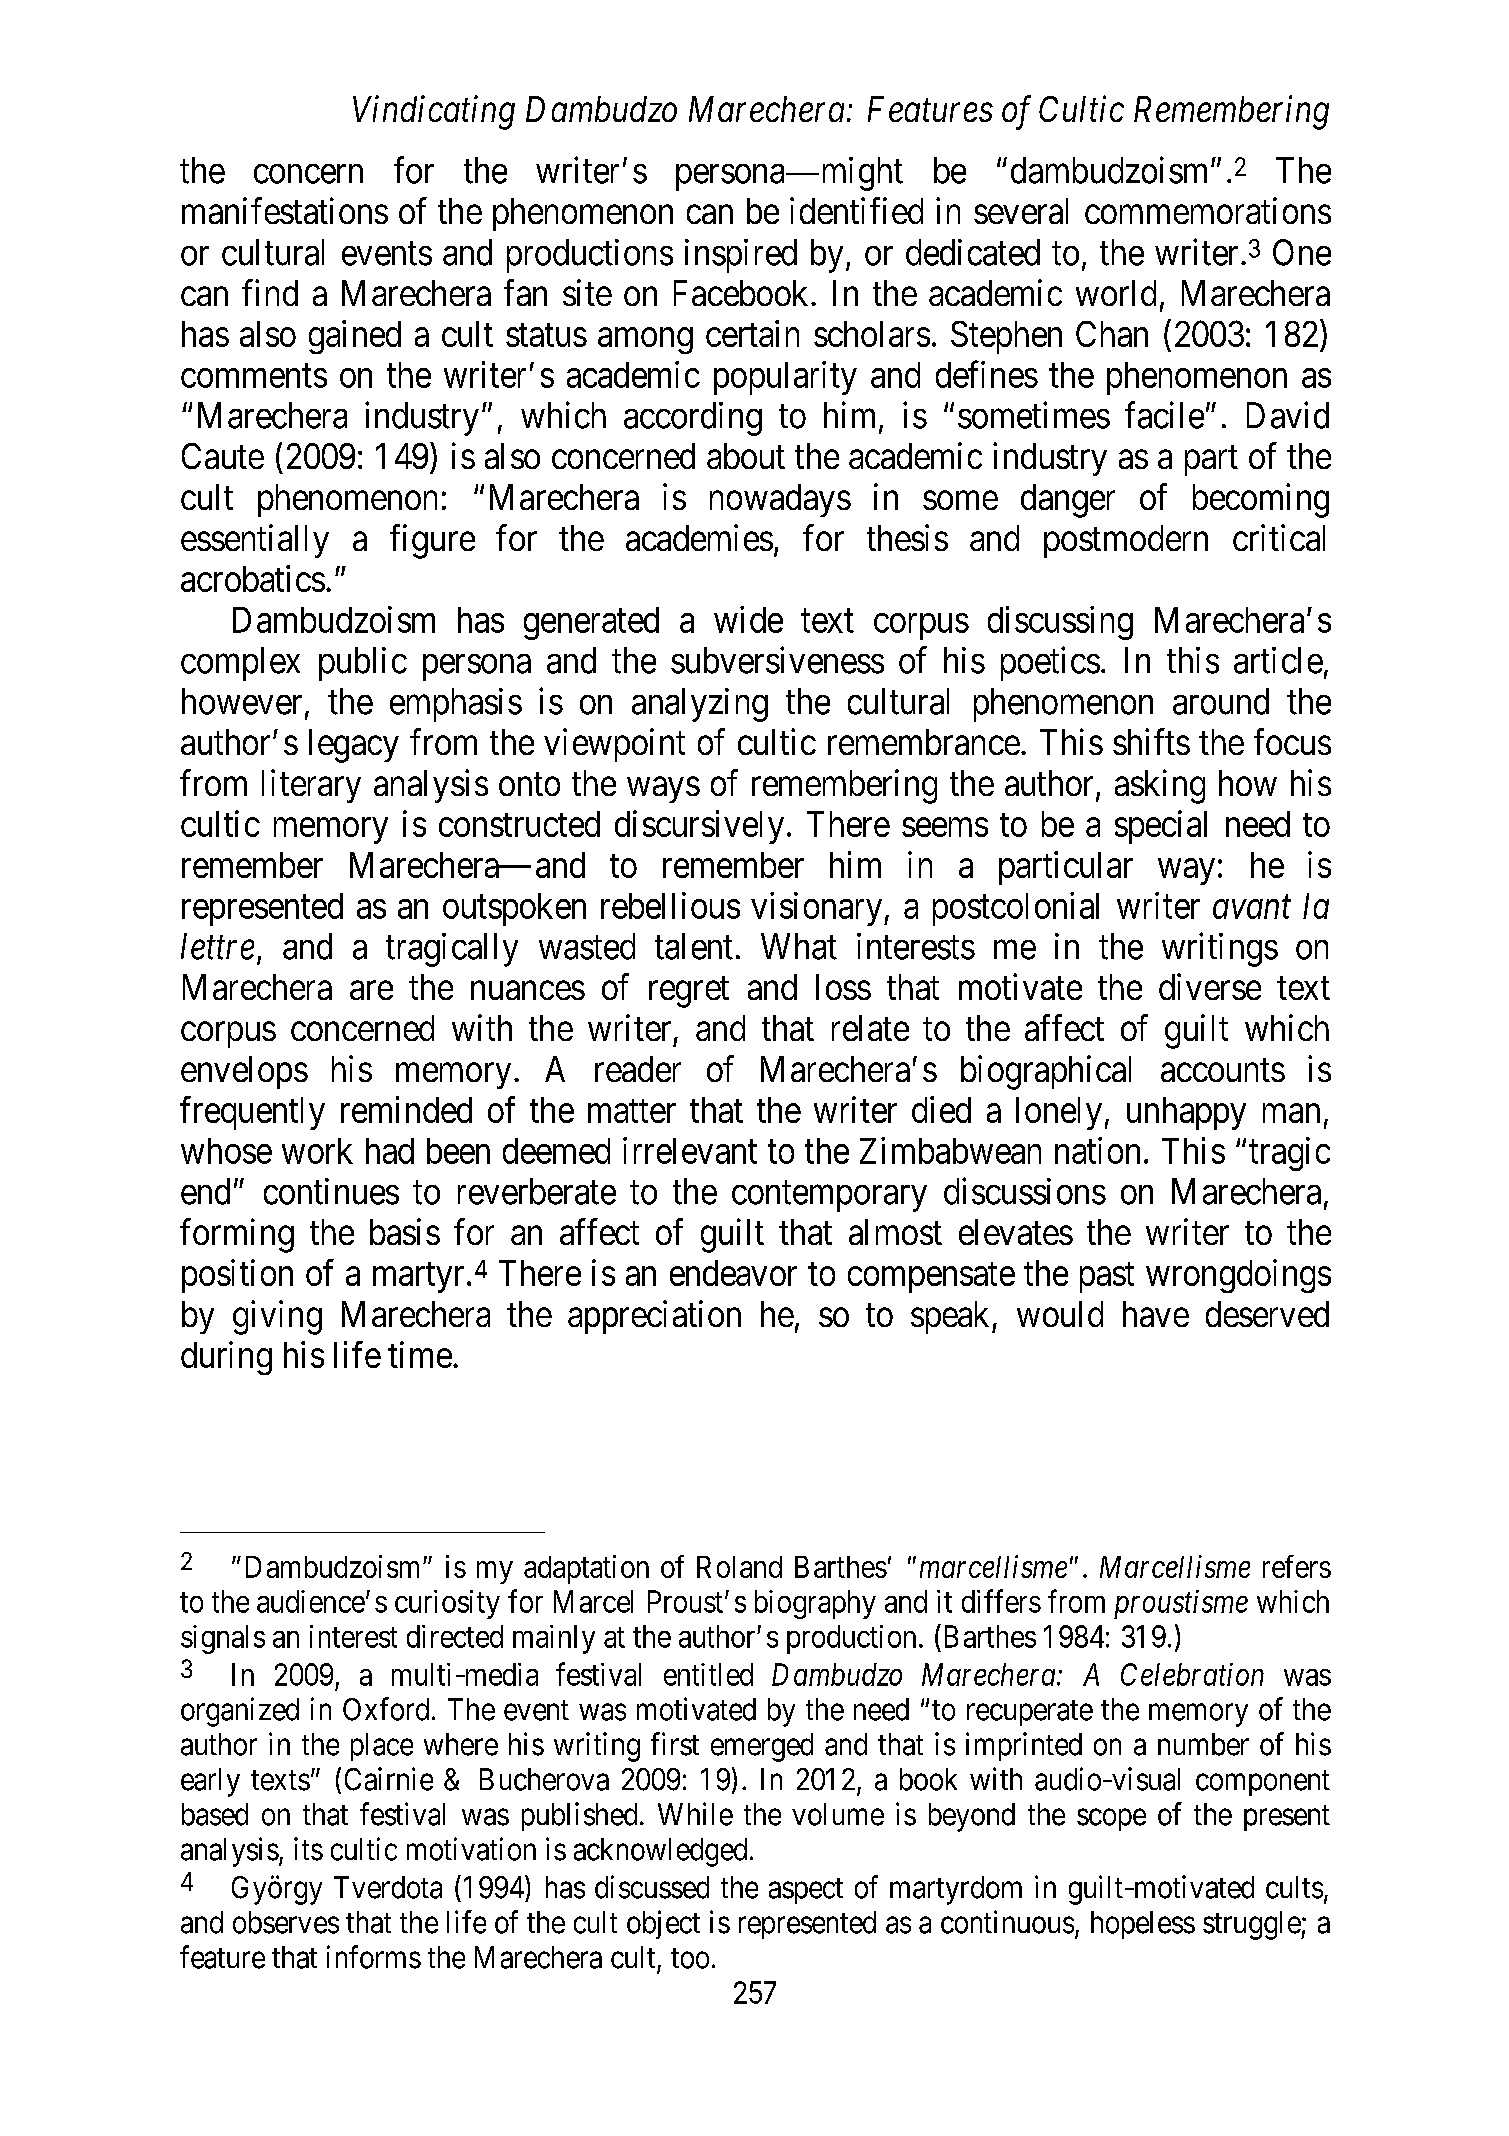 This page has height=2136, width=1509. What do you see at coordinates (308, 1849) in the page?
I see `its` at bounding box center [308, 1849].
